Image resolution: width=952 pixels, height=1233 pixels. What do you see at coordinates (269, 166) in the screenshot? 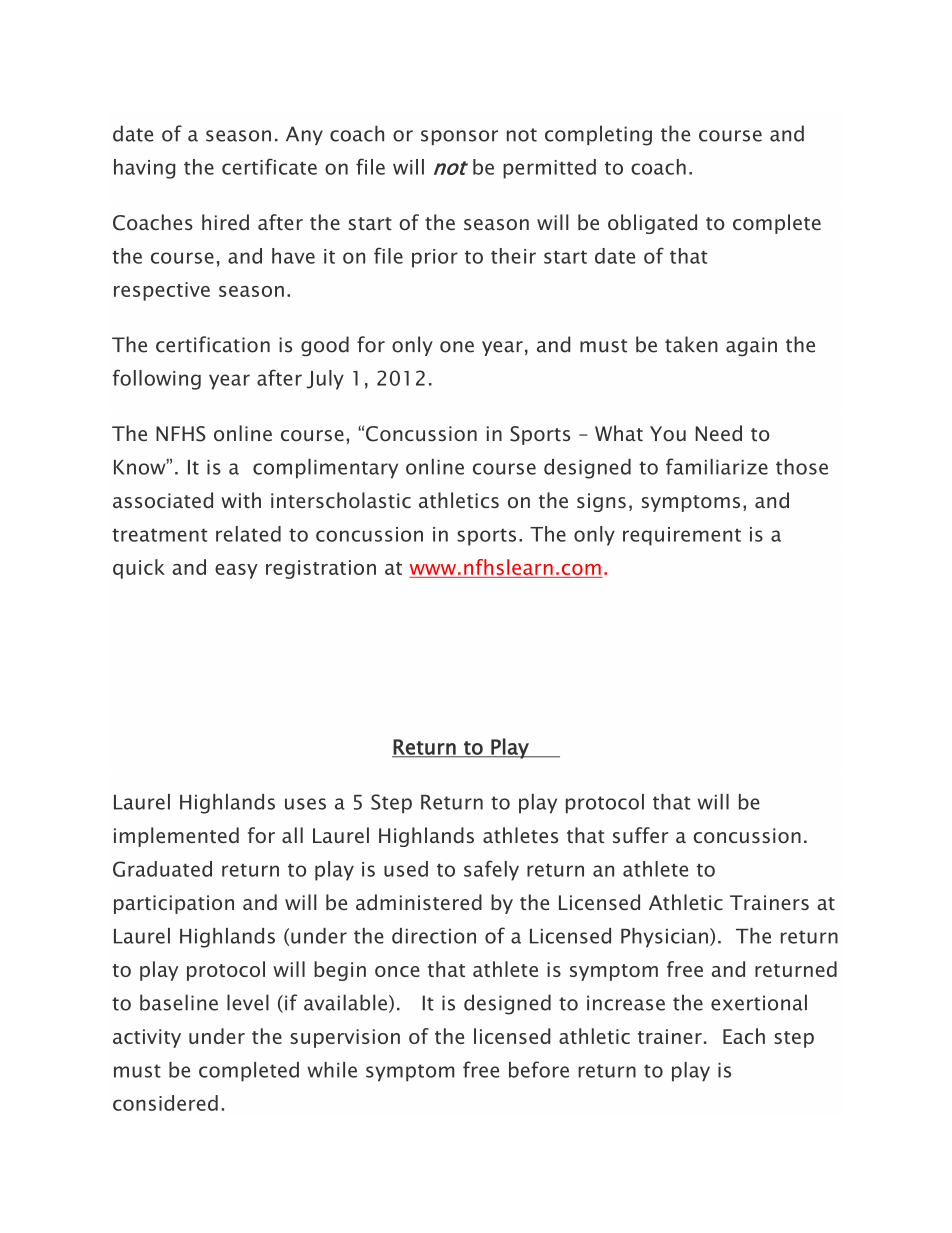
I see `certificate` at bounding box center [269, 166].
